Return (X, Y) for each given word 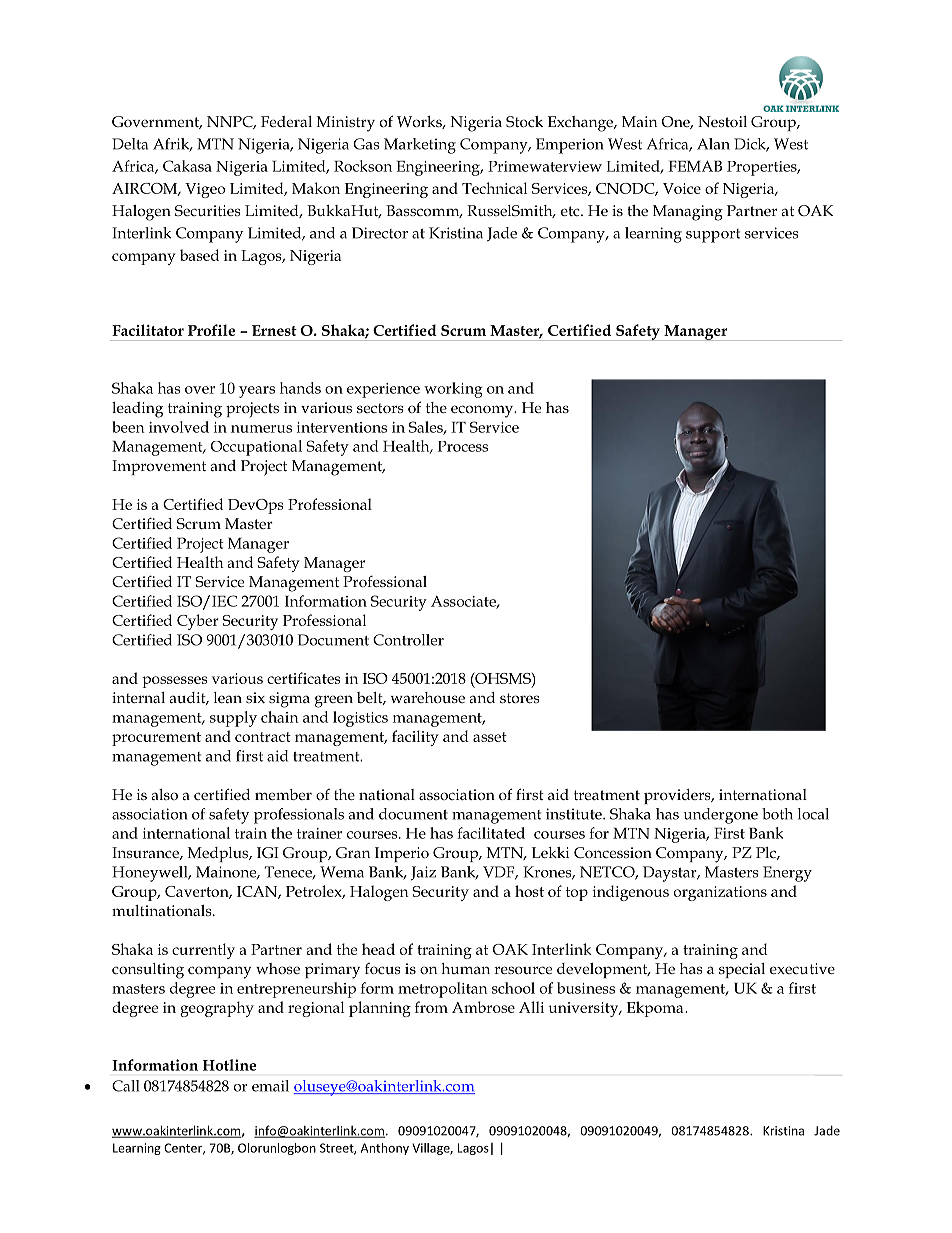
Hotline (229, 1065)
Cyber (198, 622)
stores (520, 698)
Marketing (420, 146)
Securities (208, 210)
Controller (408, 640)
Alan (713, 144)
